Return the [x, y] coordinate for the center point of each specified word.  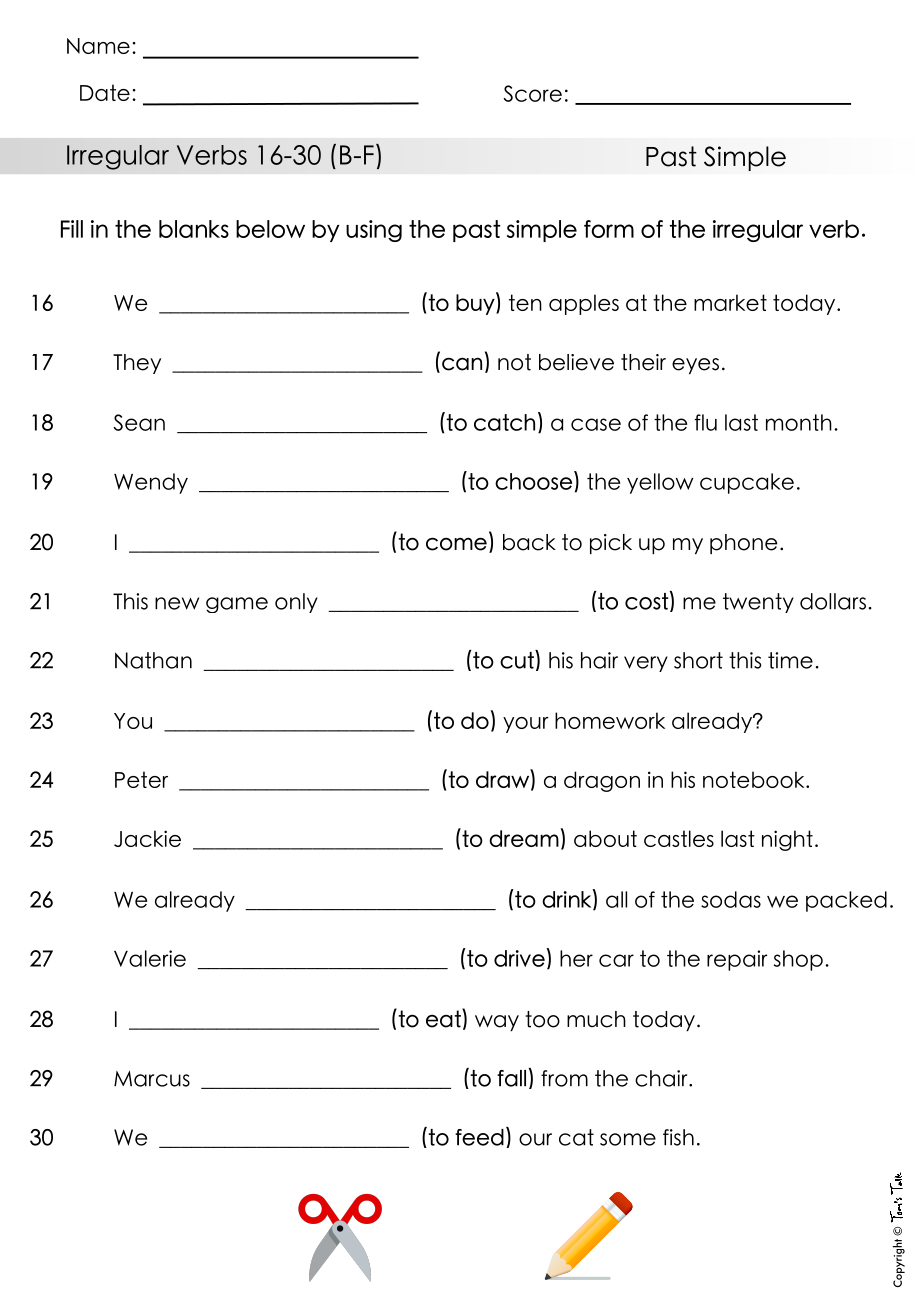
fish [678, 1137]
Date [105, 92]
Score [532, 93]
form [609, 229]
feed [479, 1137]
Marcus [152, 1079]
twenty [758, 603]
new [177, 603]
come [456, 544]
